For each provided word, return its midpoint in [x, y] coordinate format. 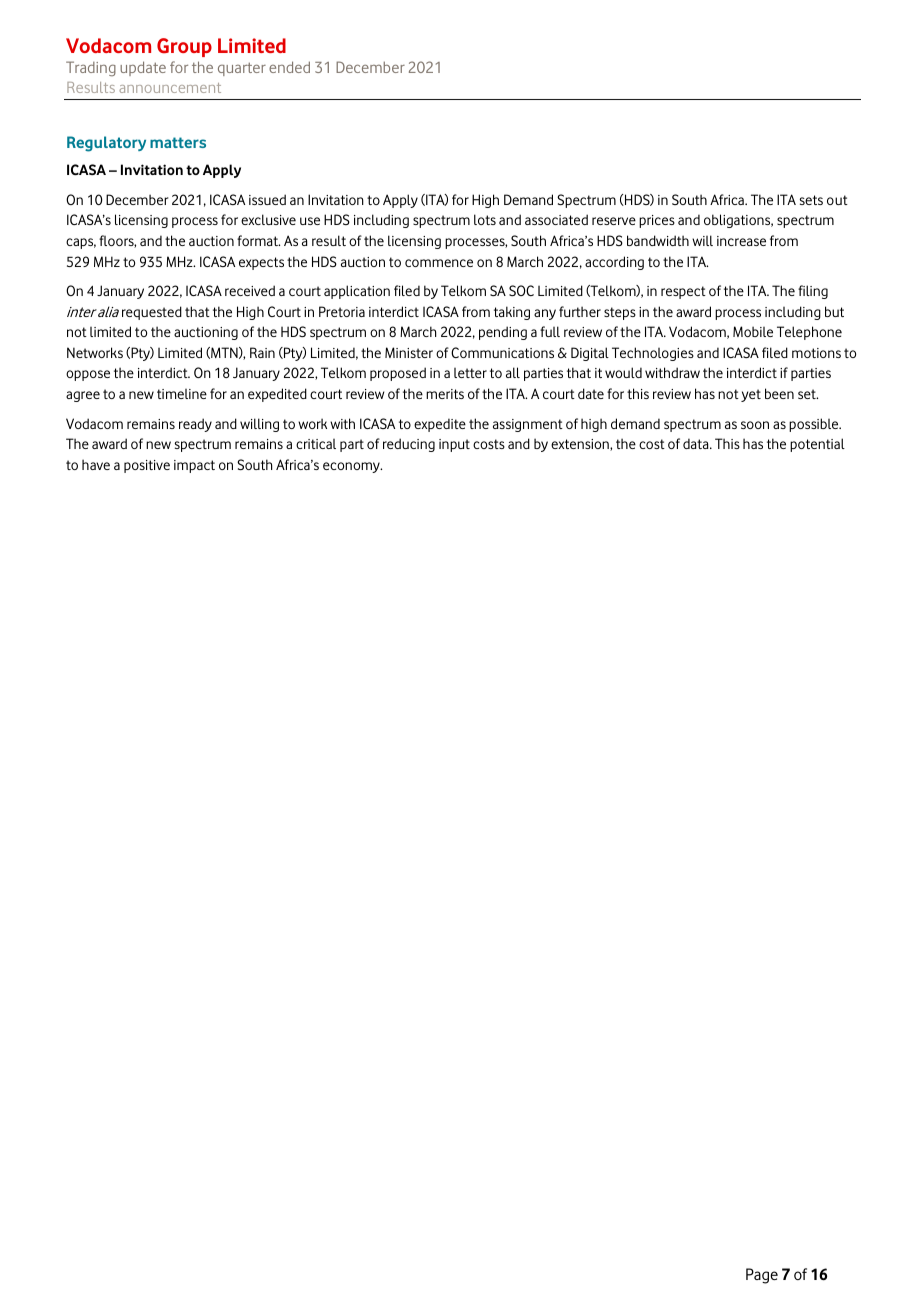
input [454, 445]
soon [755, 425]
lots [485, 219]
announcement [170, 88]
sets [811, 200]
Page [762, 1276]
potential [817, 445]
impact [194, 466]
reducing [409, 445]
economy [352, 467]
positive [147, 466]
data [697, 443]
